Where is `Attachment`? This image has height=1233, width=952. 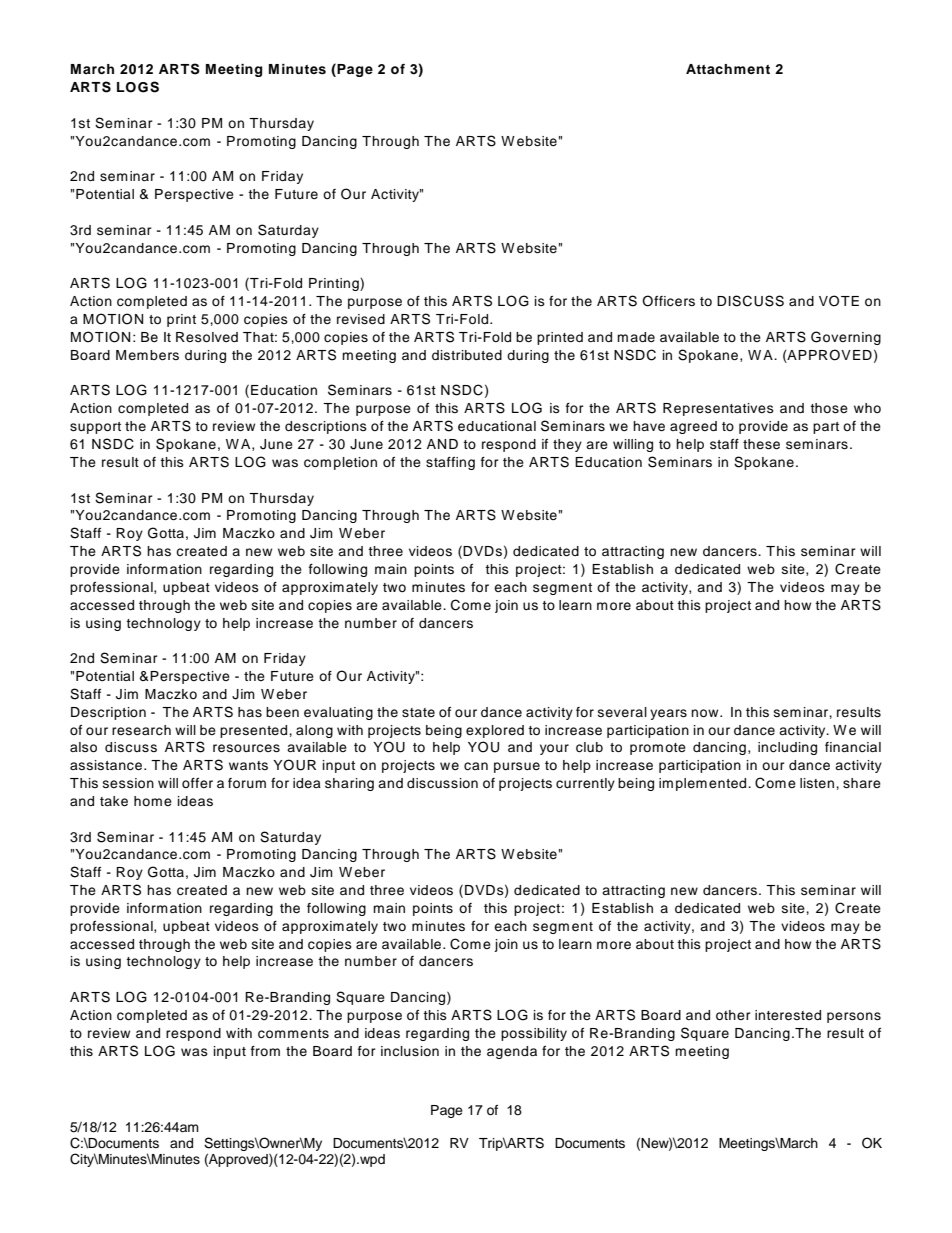
Attachment is located at coordinates (728, 69).
